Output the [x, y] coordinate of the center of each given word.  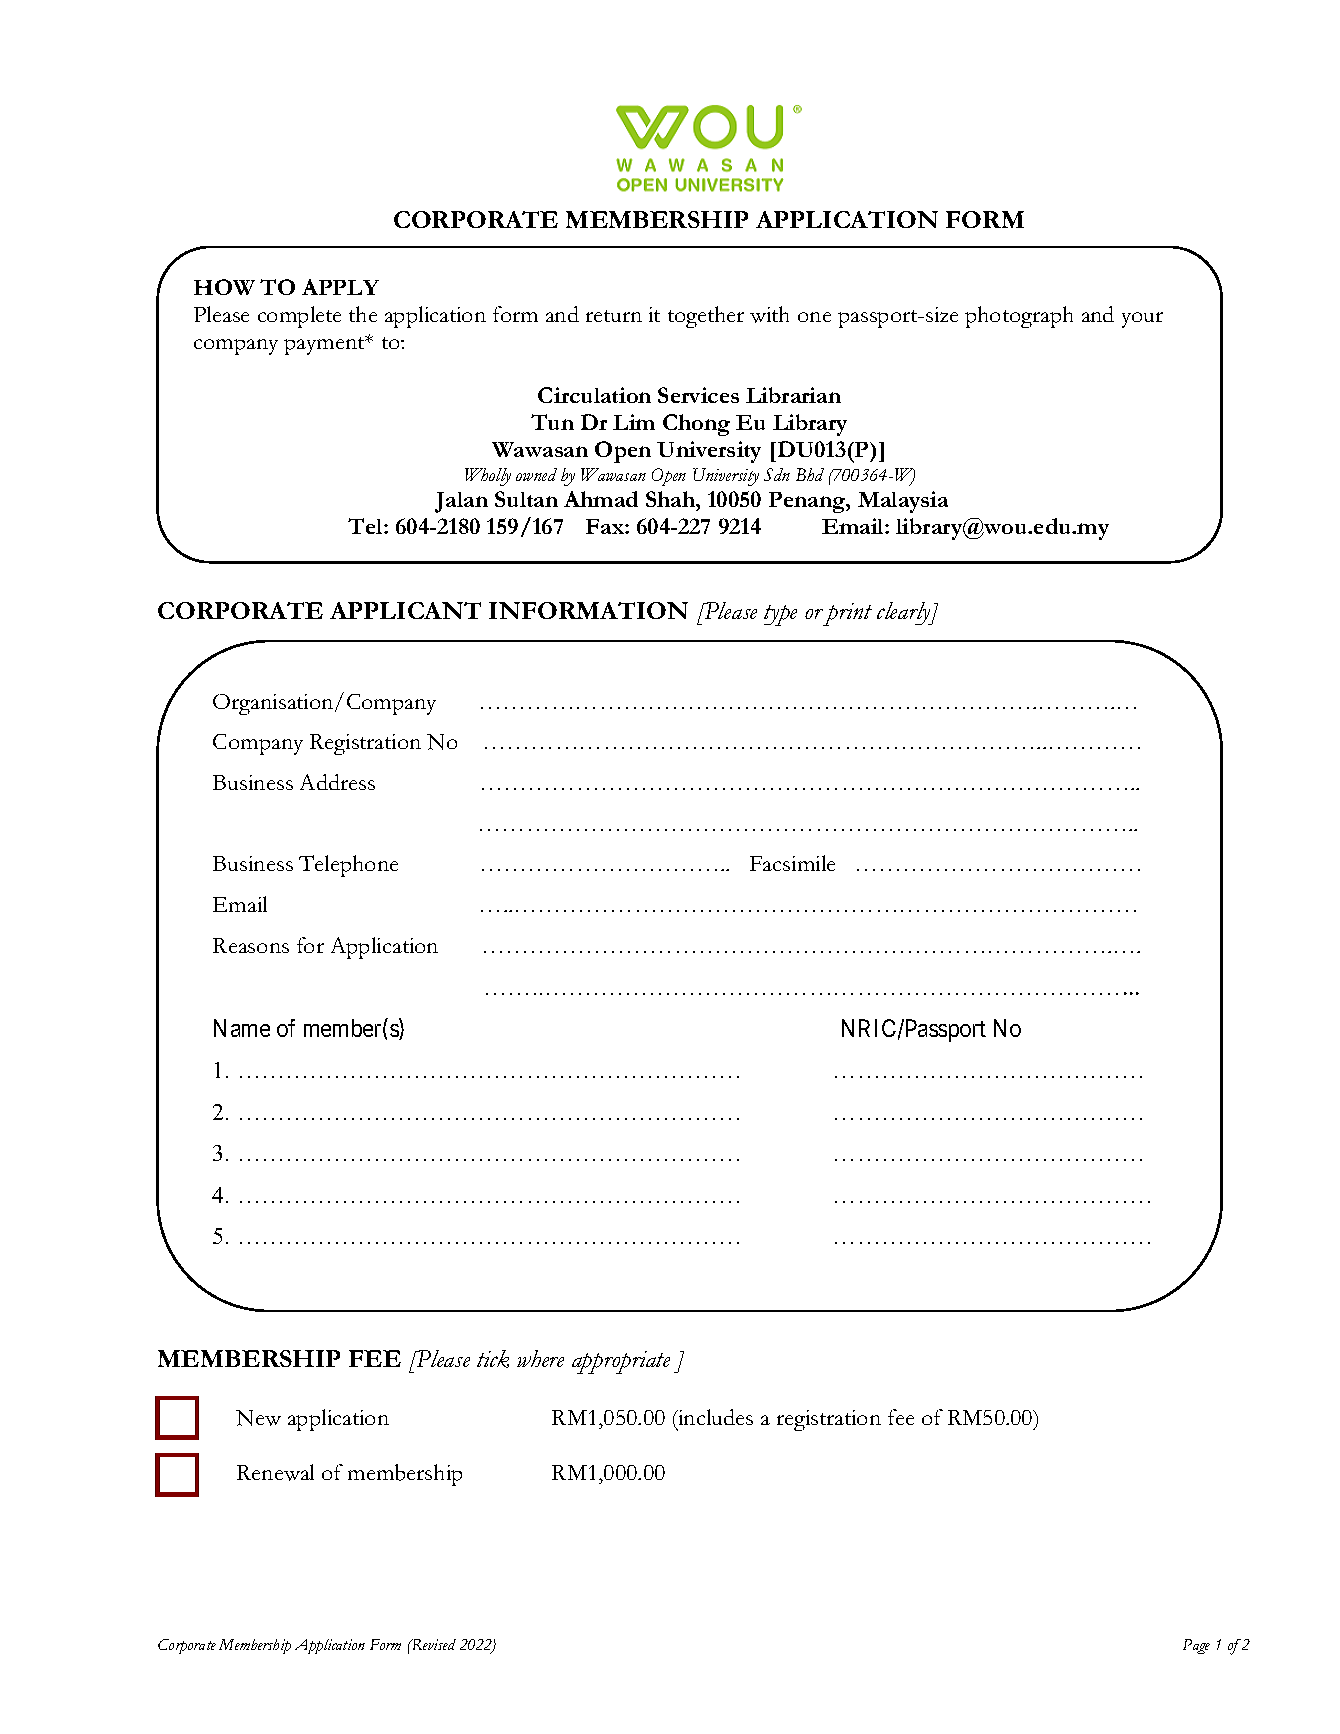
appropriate [621, 1362]
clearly [905, 613]
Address [337, 782]
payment [325, 345]
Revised [432, 1644]
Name [242, 1028]
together [706, 317]
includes [714, 1419]
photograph [1019, 317]
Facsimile [792, 863]
